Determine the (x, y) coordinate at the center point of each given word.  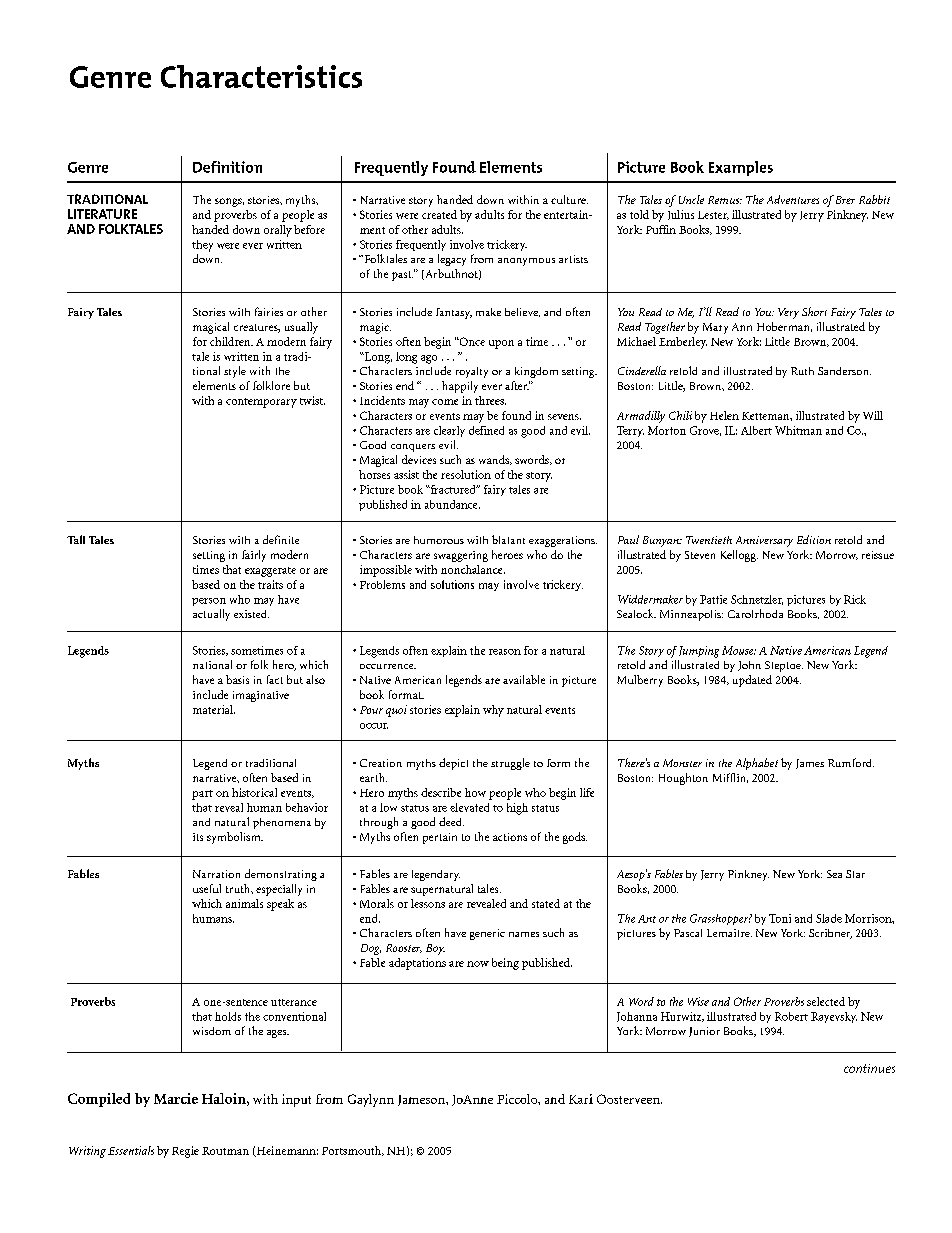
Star (855, 874)
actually (211, 615)
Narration (216, 874)
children (231, 341)
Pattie (713, 599)
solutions (452, 584)
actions (510, 837)
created (439, 214)
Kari (581, 1099)
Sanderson (844, 371)
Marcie (176, 1098)
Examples (741, 168)
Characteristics (261, 76)
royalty (472, 372)
